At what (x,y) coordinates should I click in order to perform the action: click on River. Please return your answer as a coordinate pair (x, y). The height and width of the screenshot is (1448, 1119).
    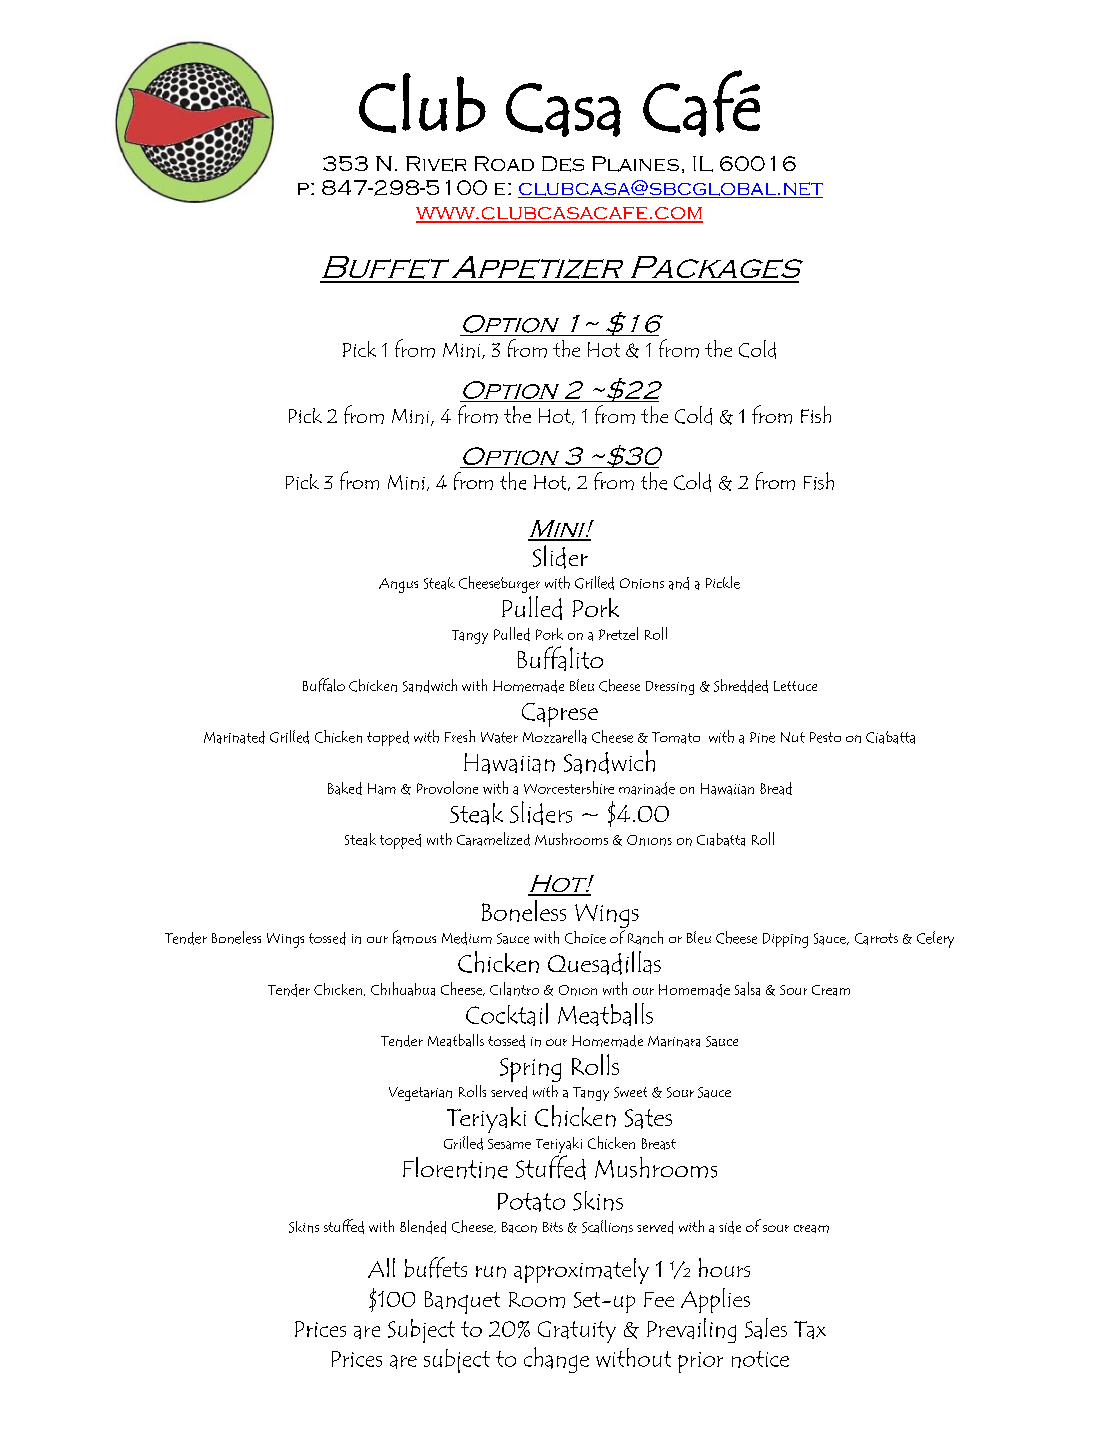
    Looking at the image, I should click on (436, 164).
